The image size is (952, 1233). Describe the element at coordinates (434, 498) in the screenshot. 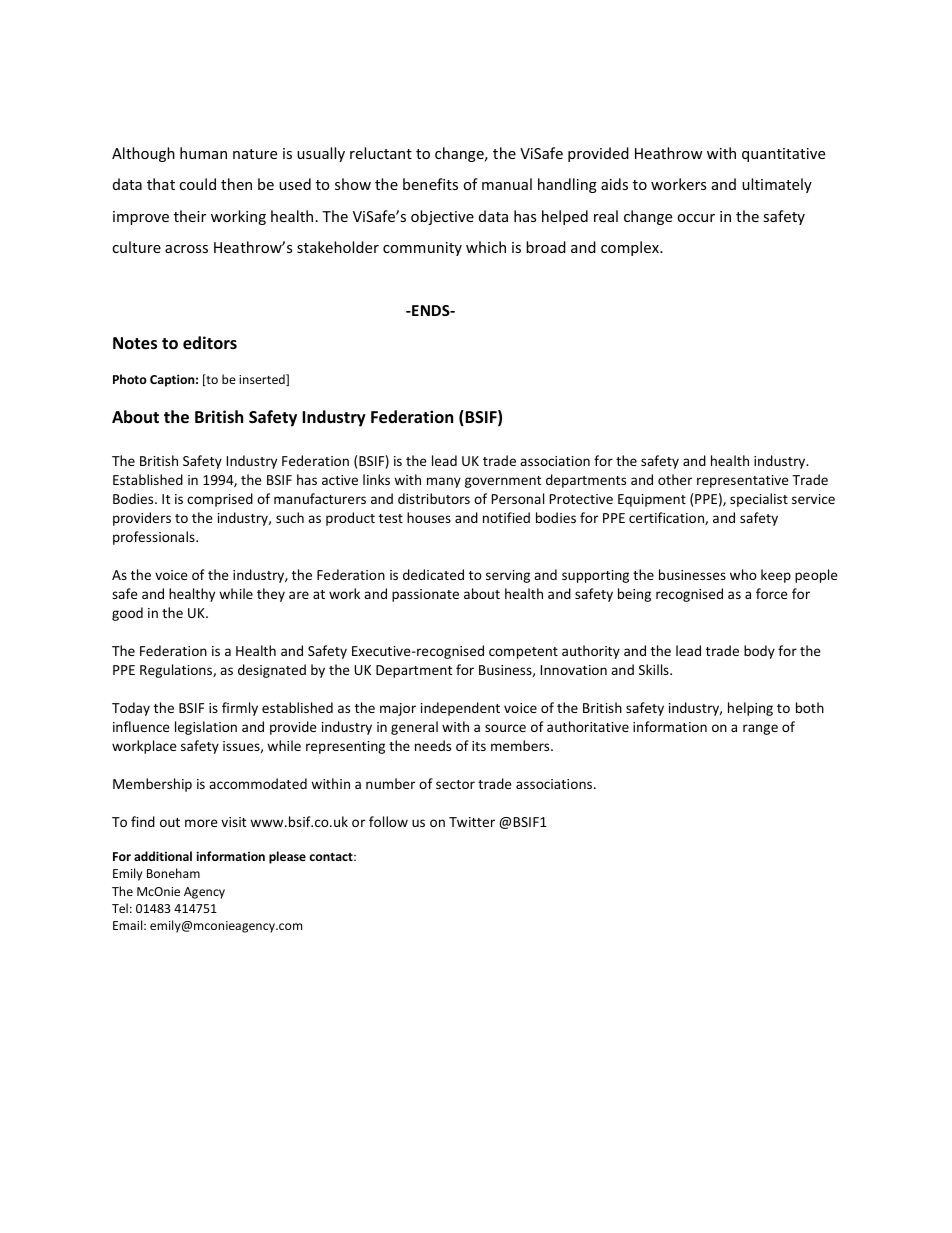

I see `distributors` at that location.
